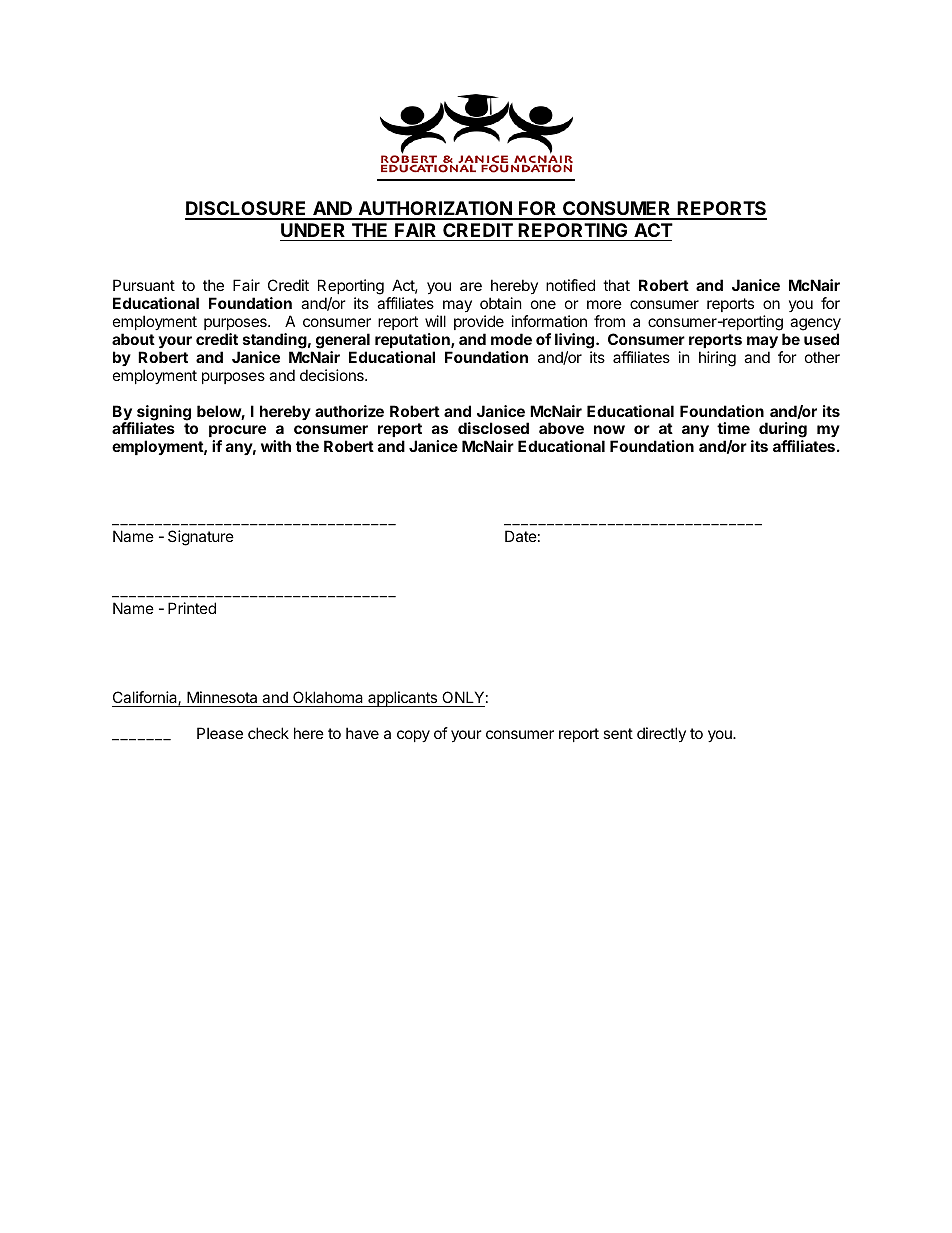  Describe the element at coordinates (783, 431) in the document. I see `during` at that location.
